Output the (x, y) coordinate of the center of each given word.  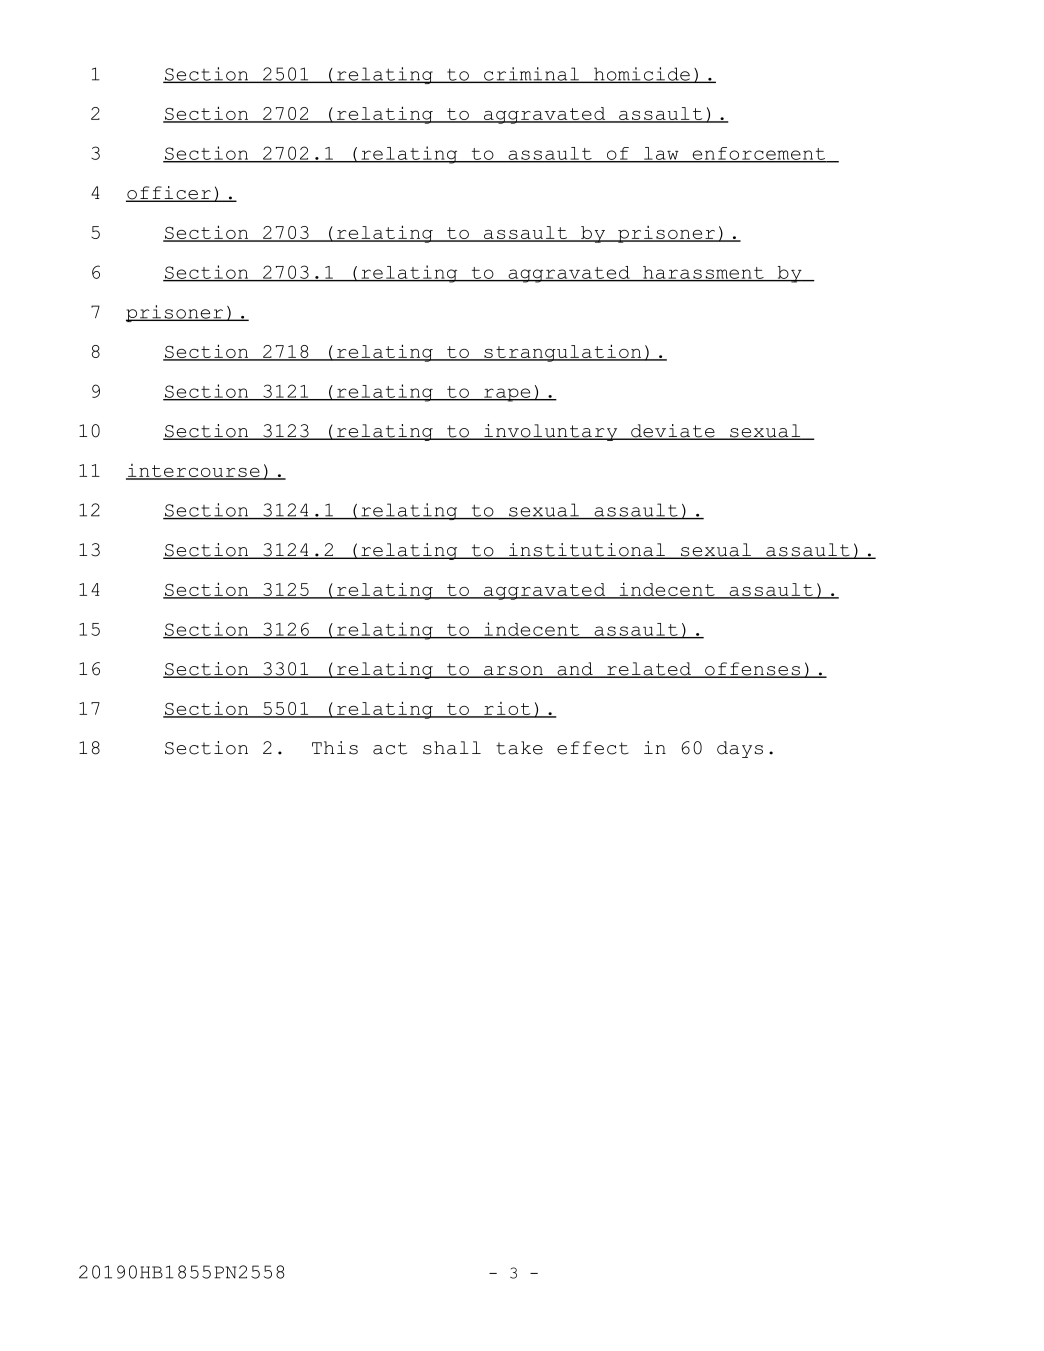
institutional (587, 551)
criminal (531, 75)
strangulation (563, 353)
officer (169, 194)
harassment (703, 273)
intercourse (194, 472)
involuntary (551, 432)
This (335, 748)
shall (452, 748)
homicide (642, 75)
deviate (673, 432)
